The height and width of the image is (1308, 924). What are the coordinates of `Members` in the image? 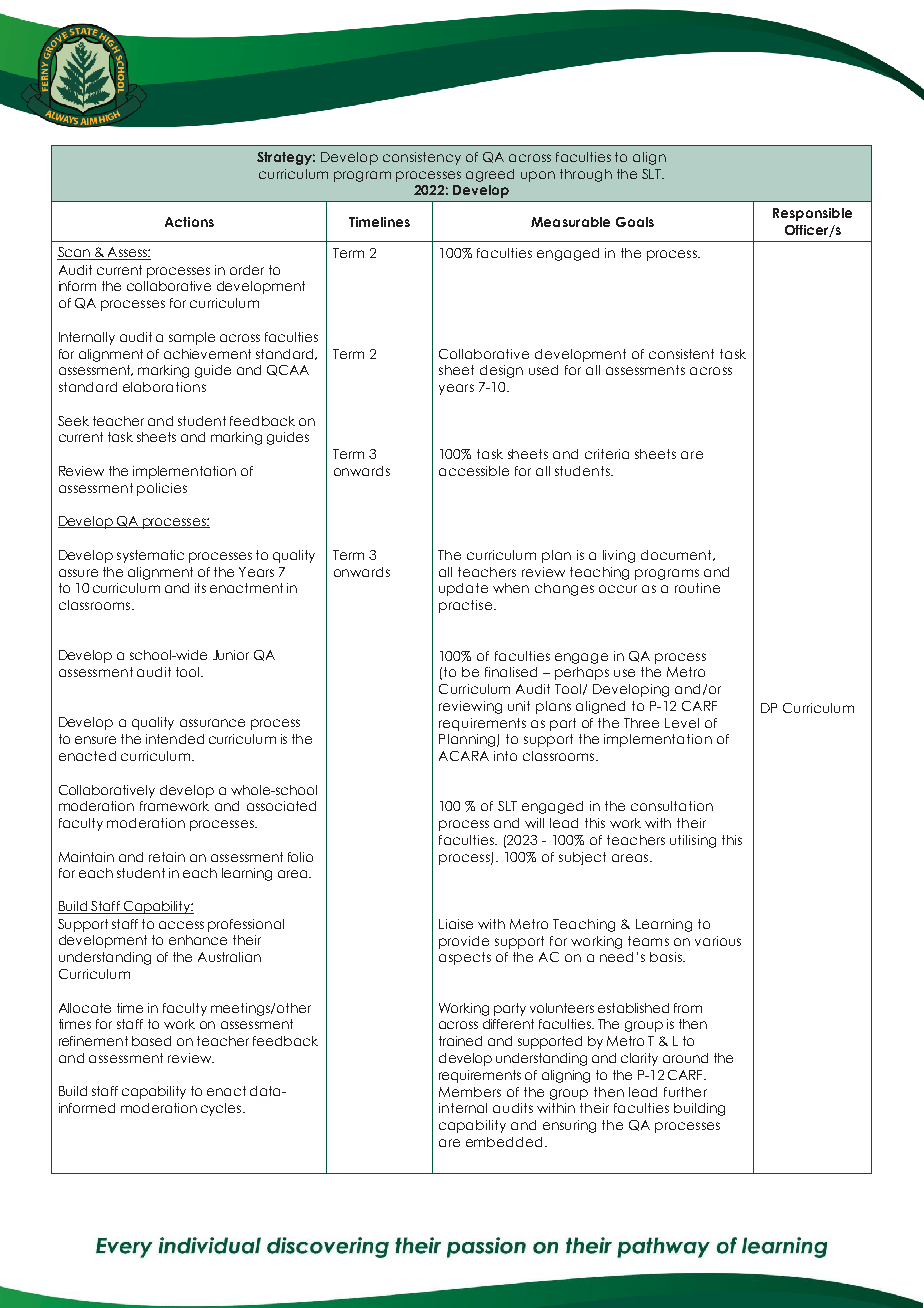 It's located at (470, 1092).
